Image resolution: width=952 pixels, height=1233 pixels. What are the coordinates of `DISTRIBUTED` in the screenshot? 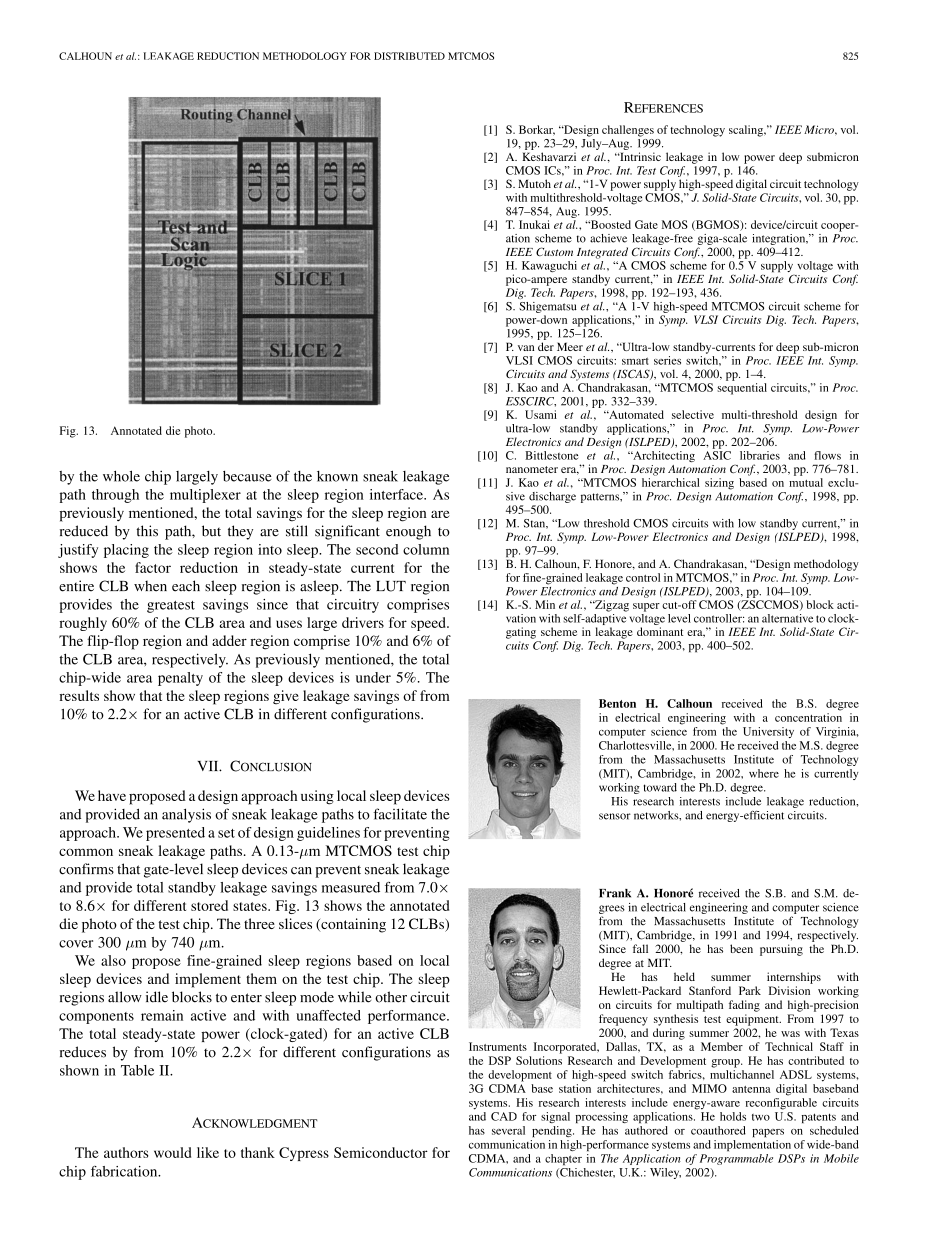 It's located at (409, 56).
